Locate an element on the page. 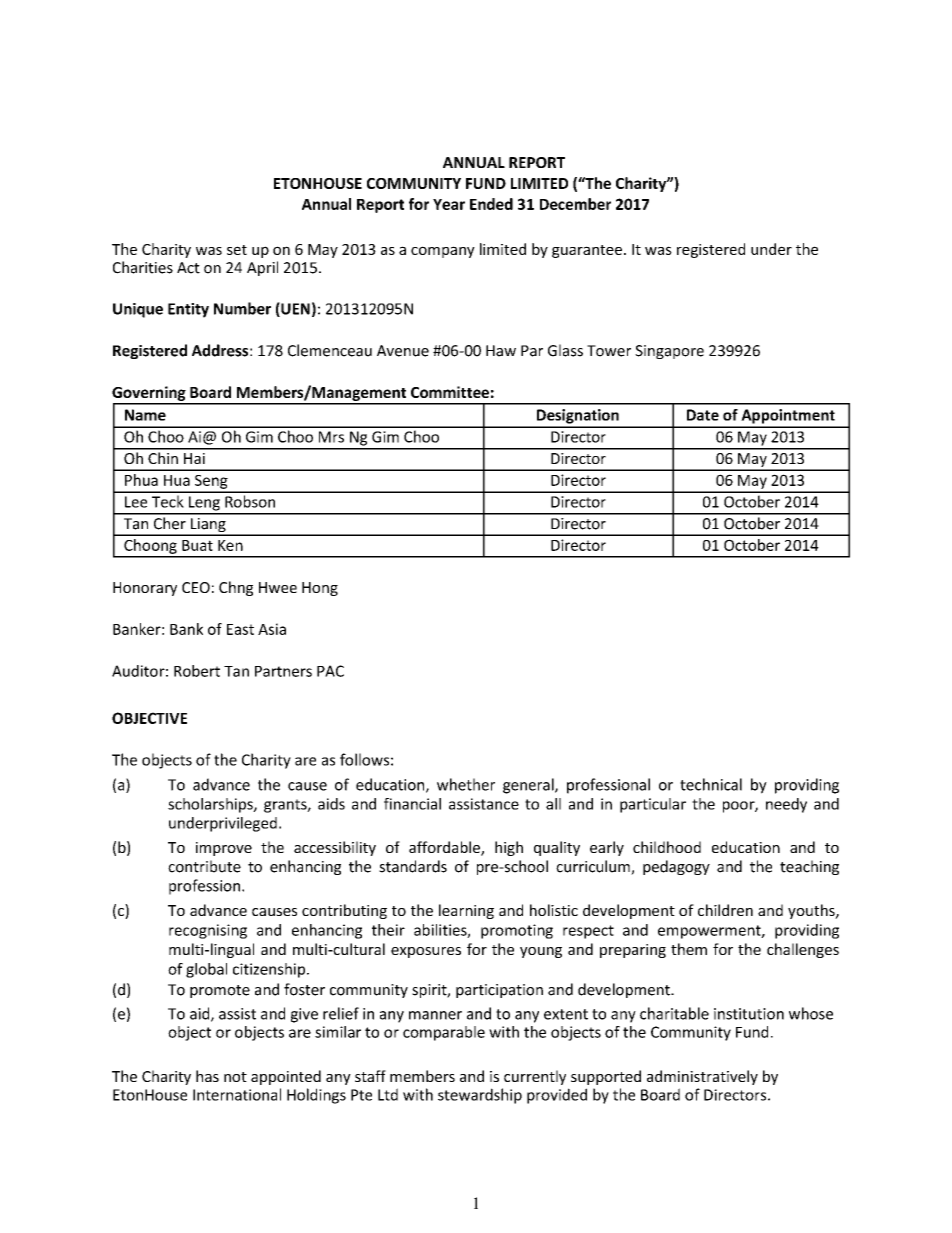  administratively is located at coordinates (702, 1077).
